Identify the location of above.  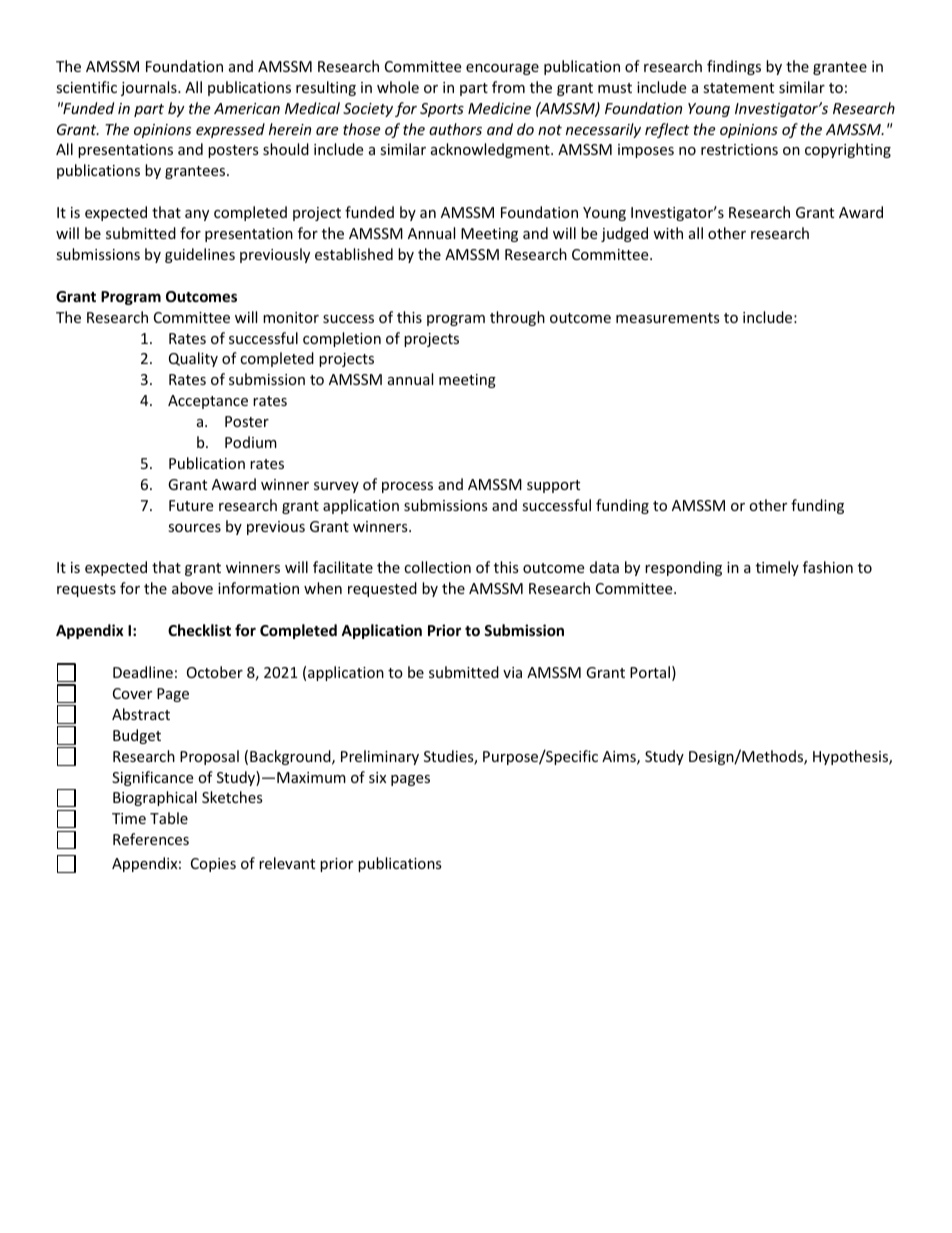
(192, 588).
